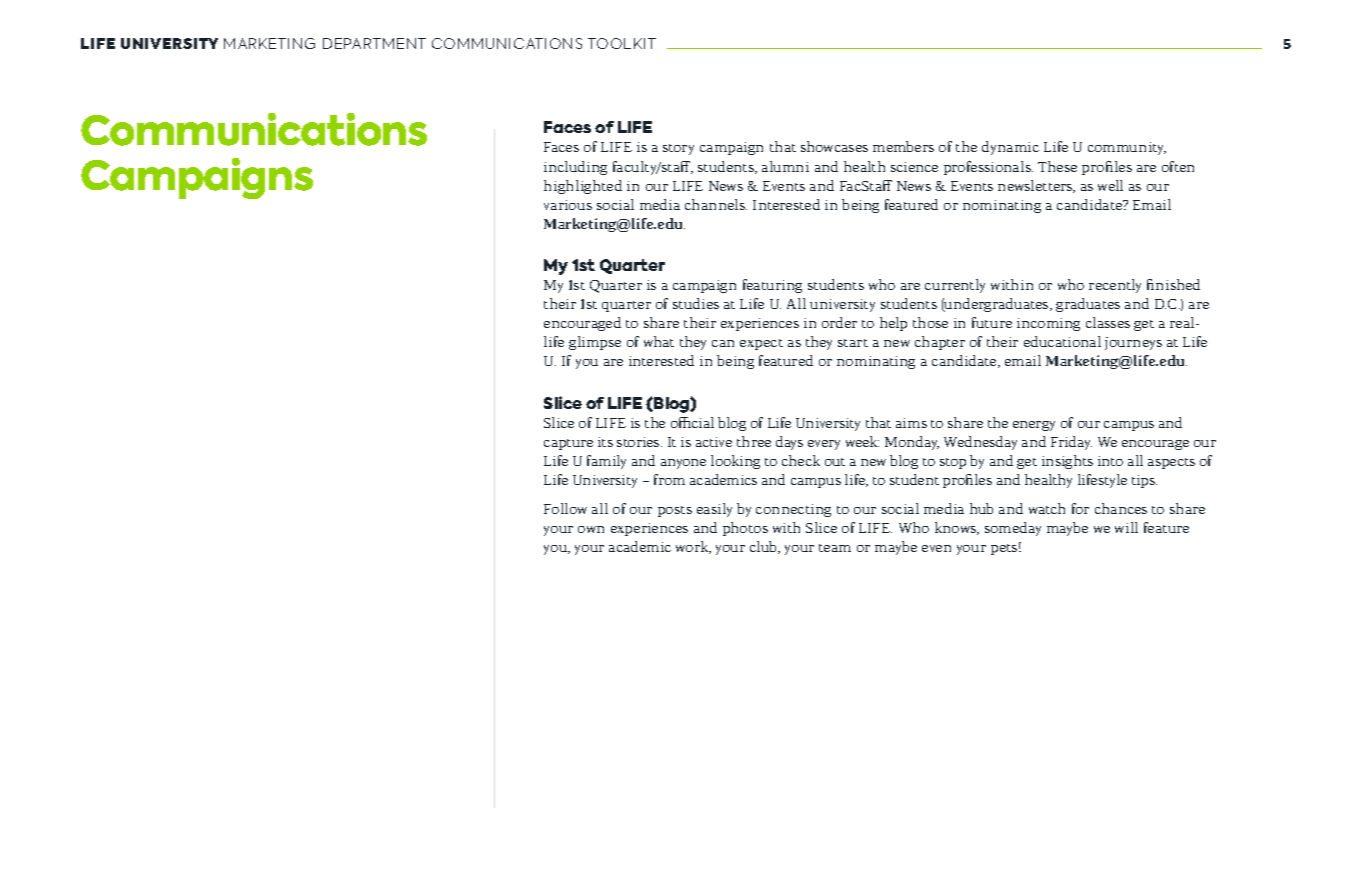 The image size is (1372, 887). What do you see at coordinates (745, 529) in the image?
I see `photos` at bounding box center [745, 529].
